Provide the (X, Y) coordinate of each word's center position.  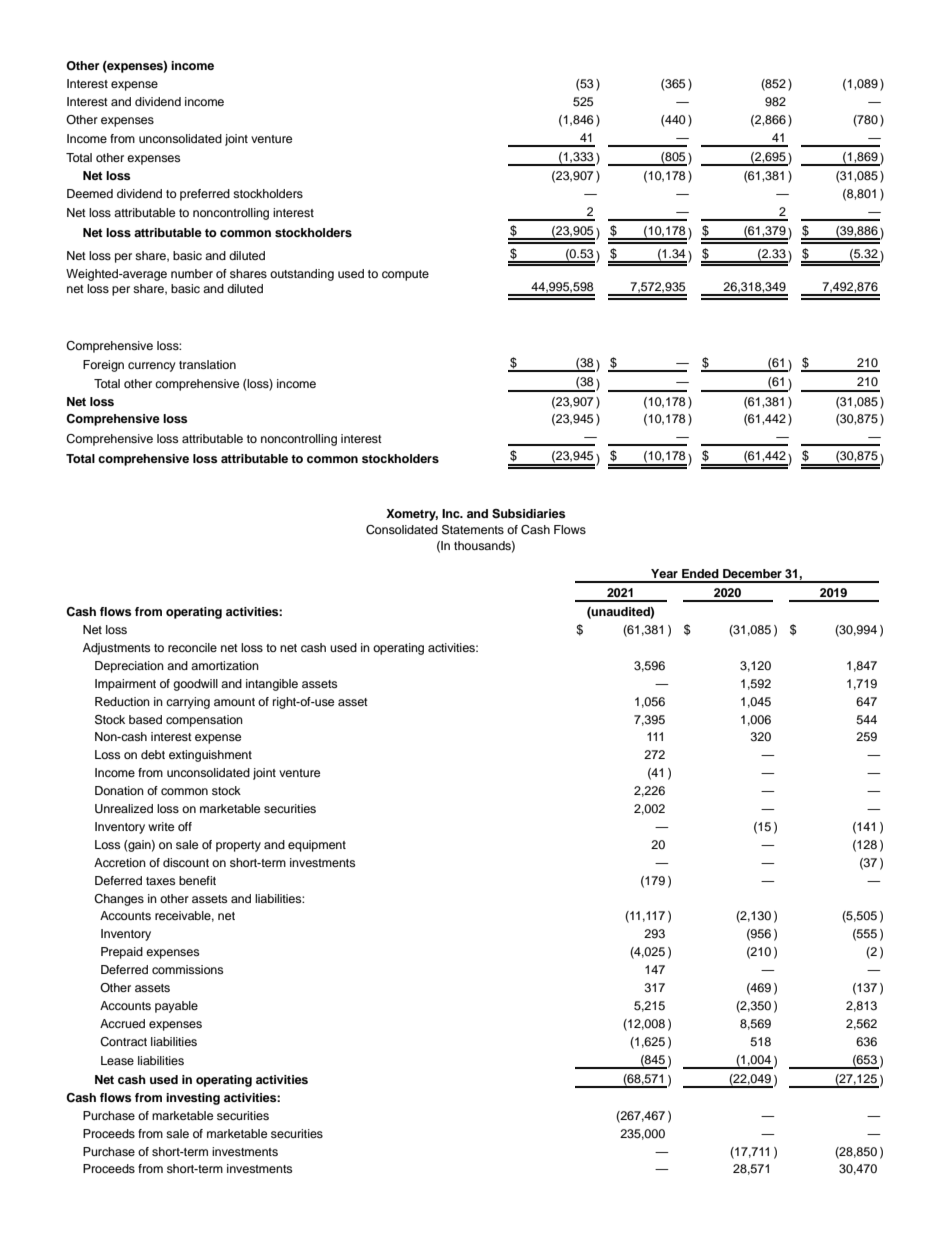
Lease (117, 1060)
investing (193, 1099)
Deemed (90, 193)
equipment (317, 846)
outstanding (302, 275)
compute (405, 275)
